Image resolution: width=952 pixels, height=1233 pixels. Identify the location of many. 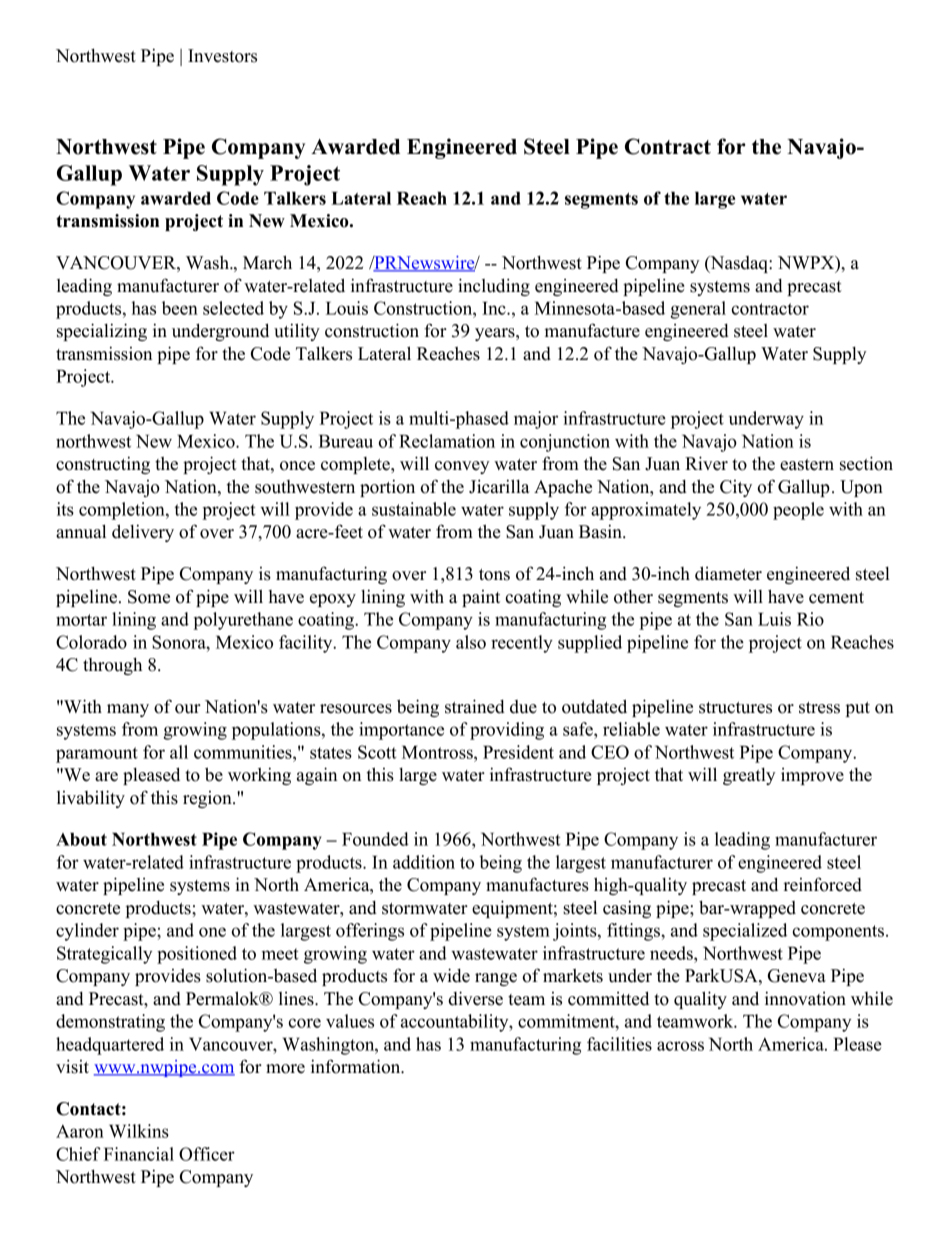
(128, 710).
